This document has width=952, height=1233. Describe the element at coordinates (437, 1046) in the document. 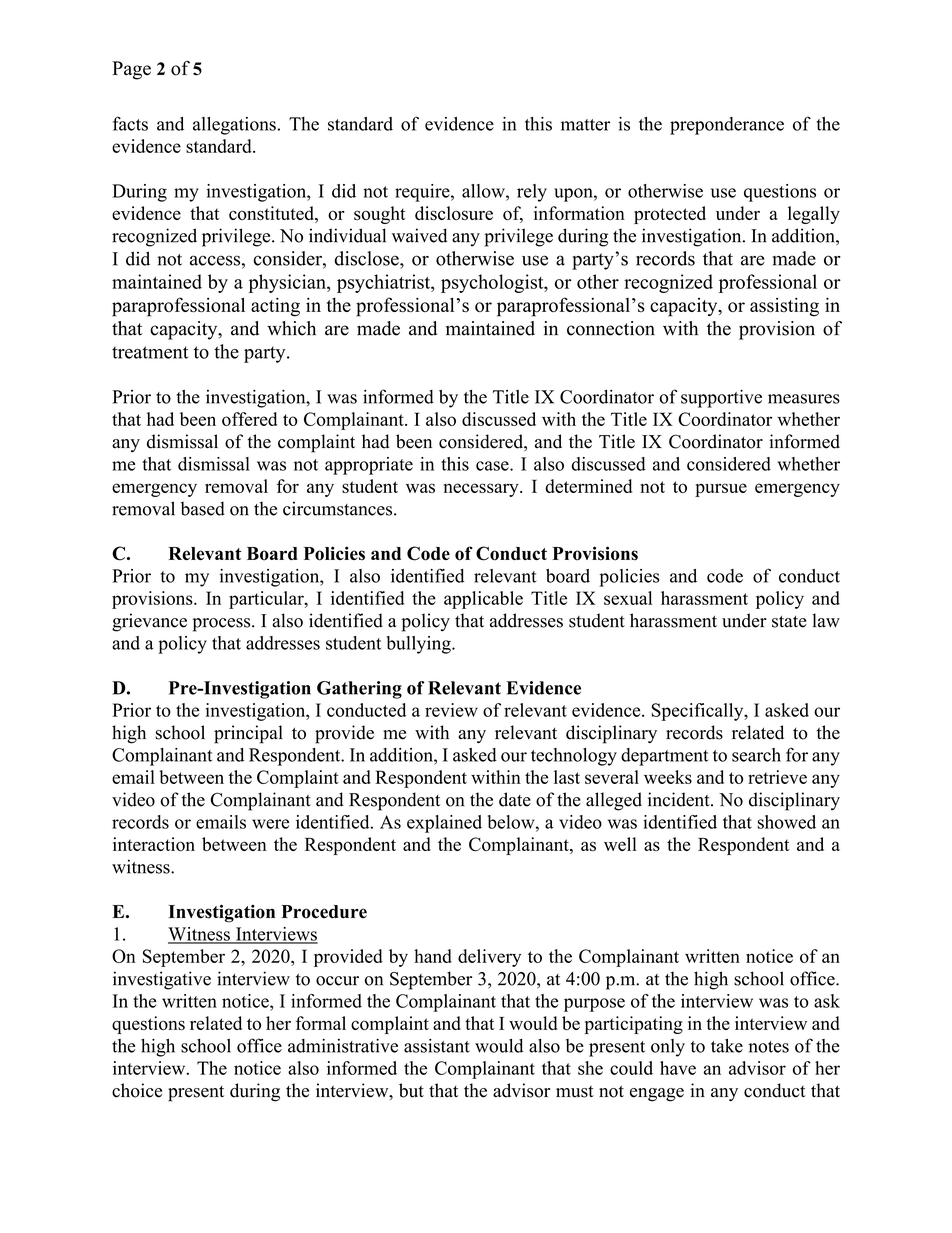

I see `assistant` at that location.
